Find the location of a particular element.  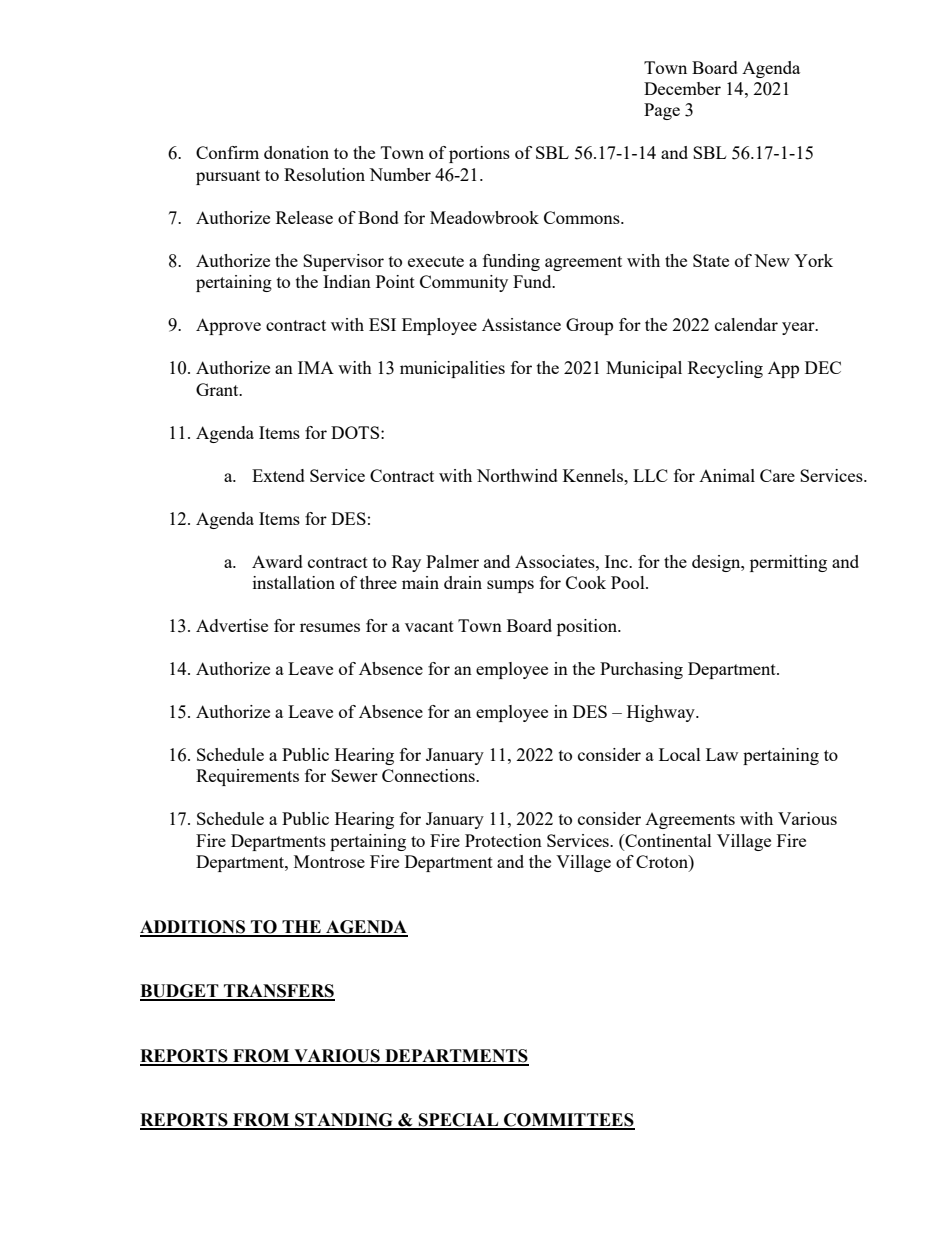

Confirm is located at coordinates (227, 152).
